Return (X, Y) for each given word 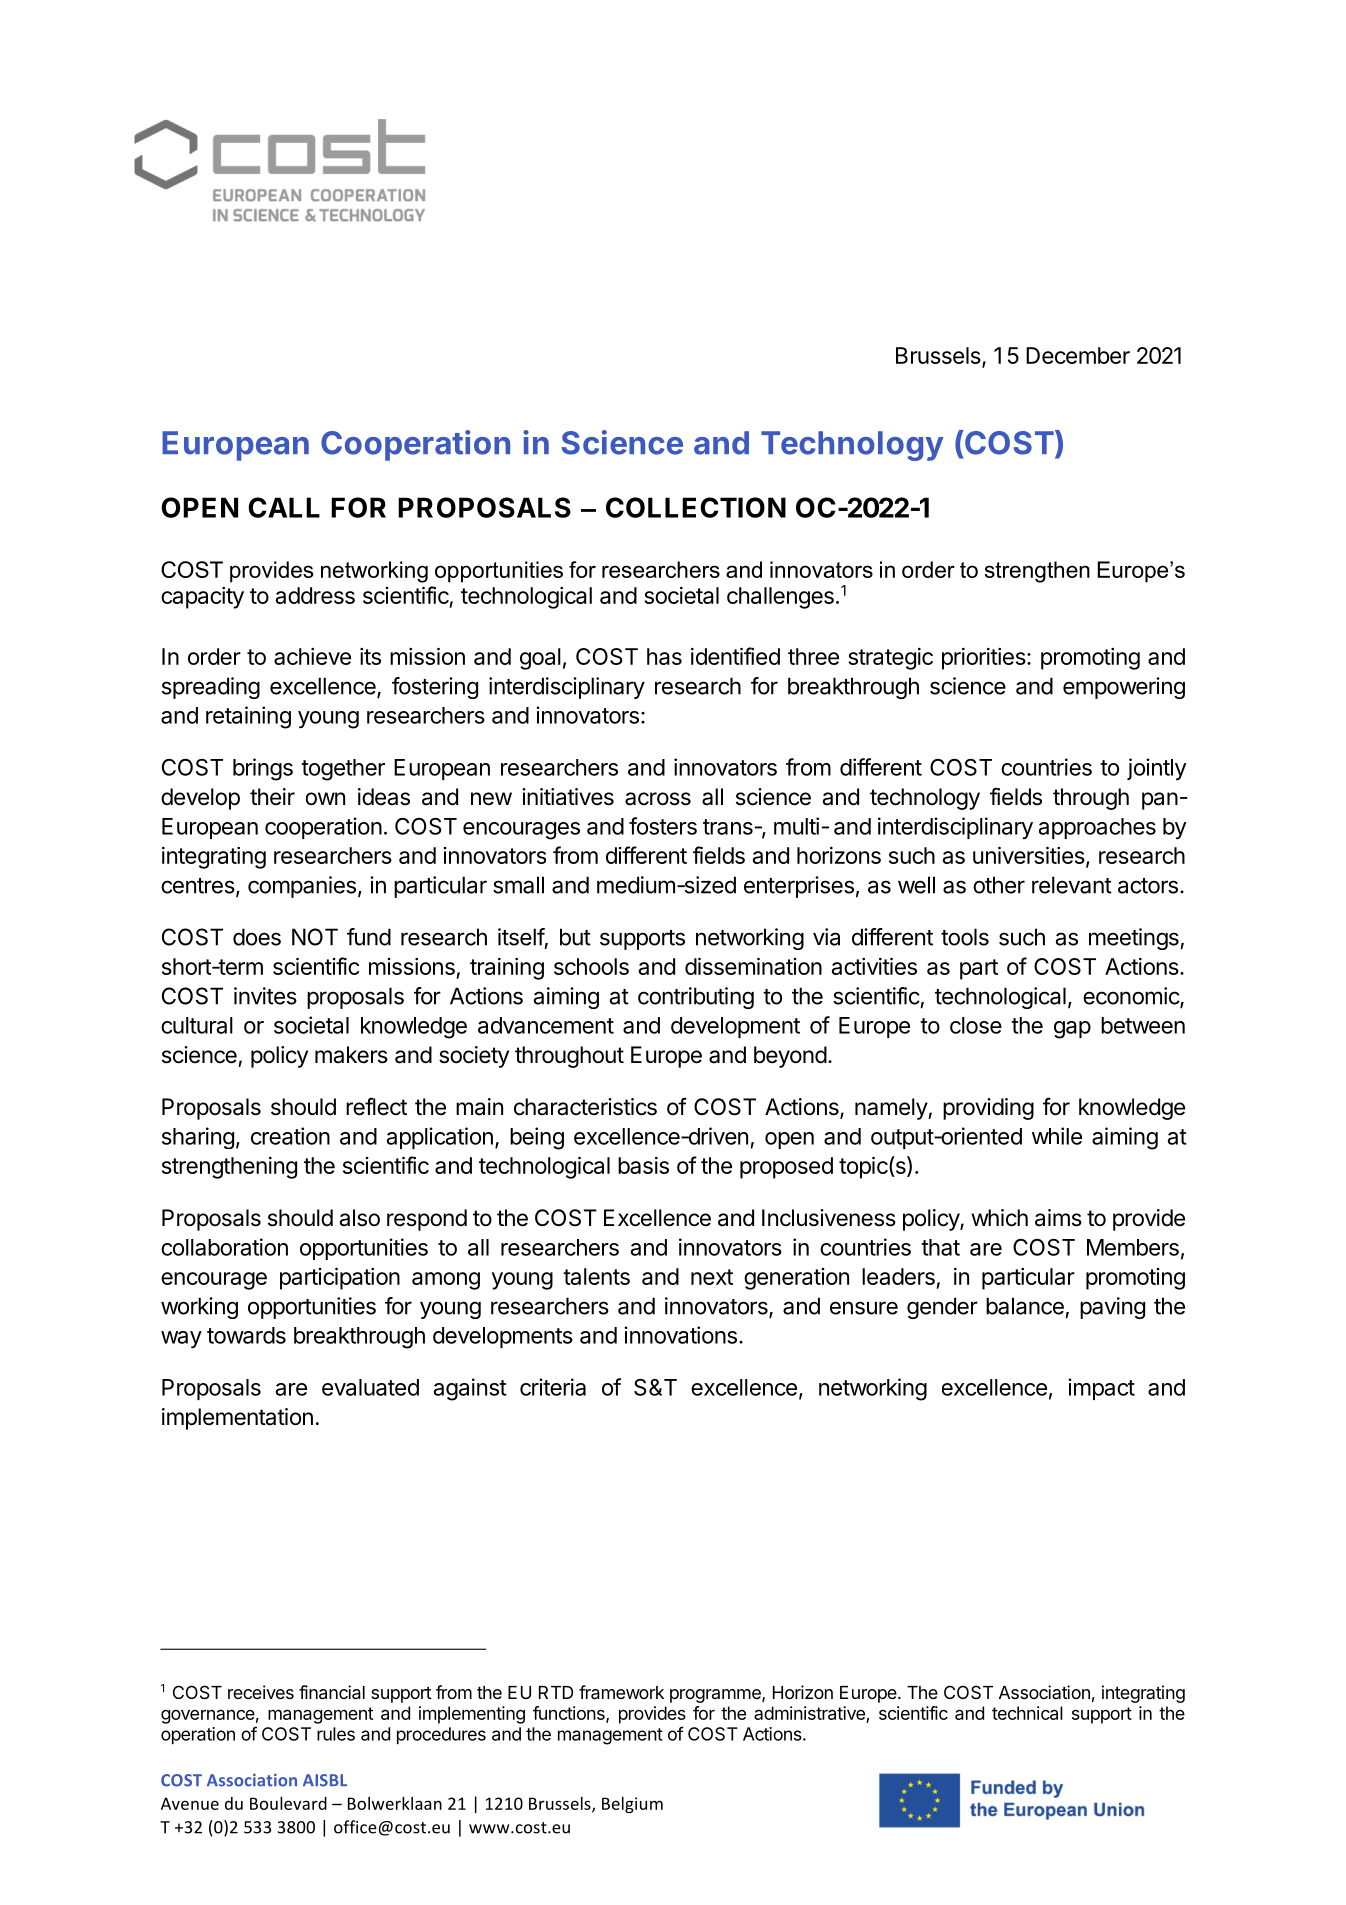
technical (1027, 1713)
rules (336, 1734)
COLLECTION (696, 507)
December (1078, 355)
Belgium (632, 1805)
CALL (284, 507)
